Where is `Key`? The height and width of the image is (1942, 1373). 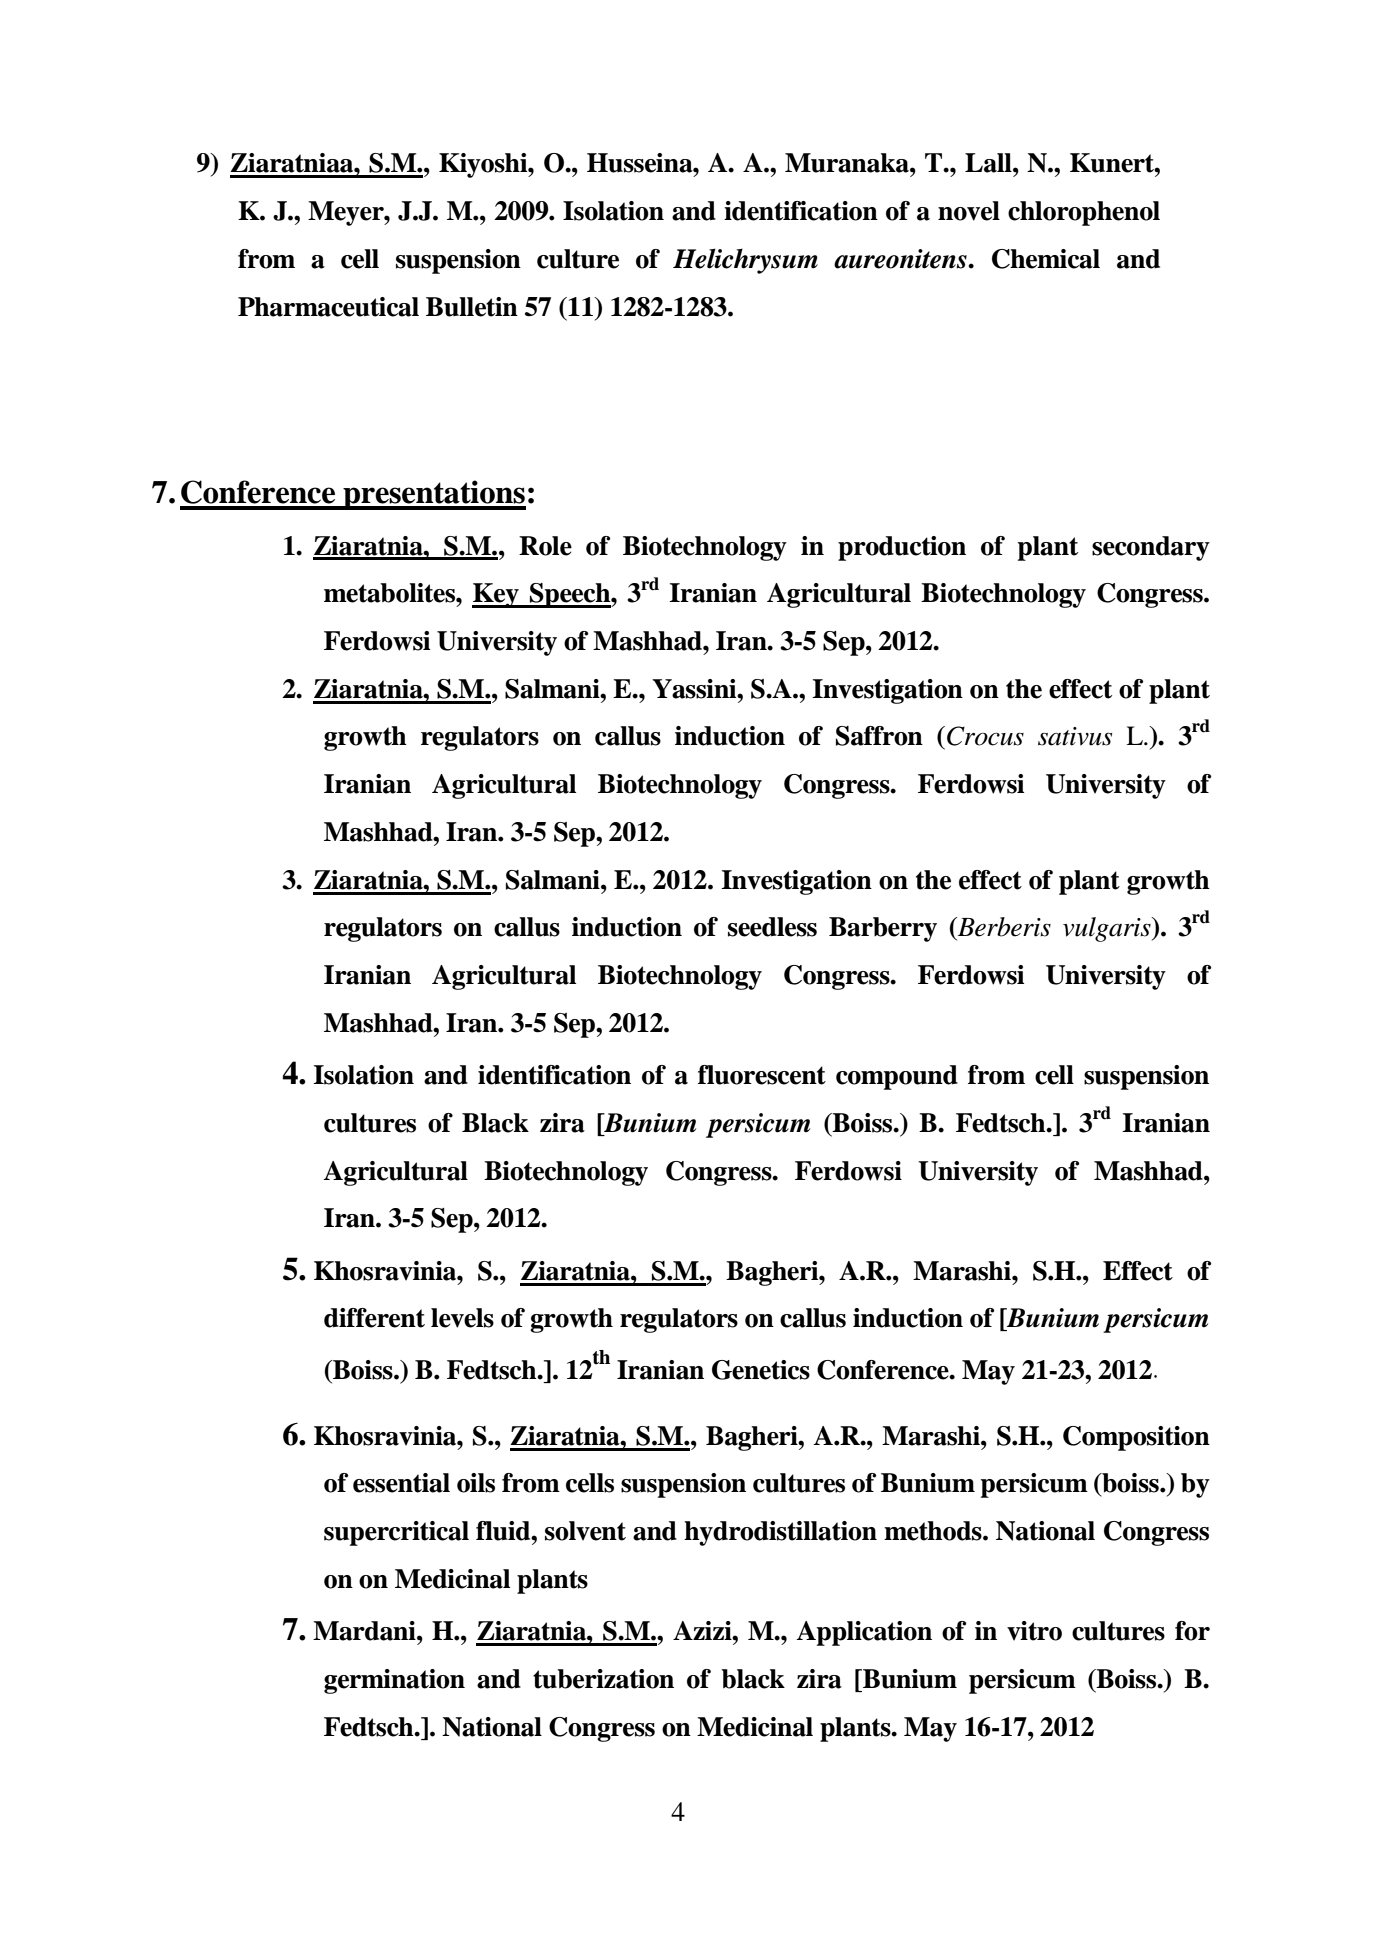 Key is located at coordinates (496, 595).
